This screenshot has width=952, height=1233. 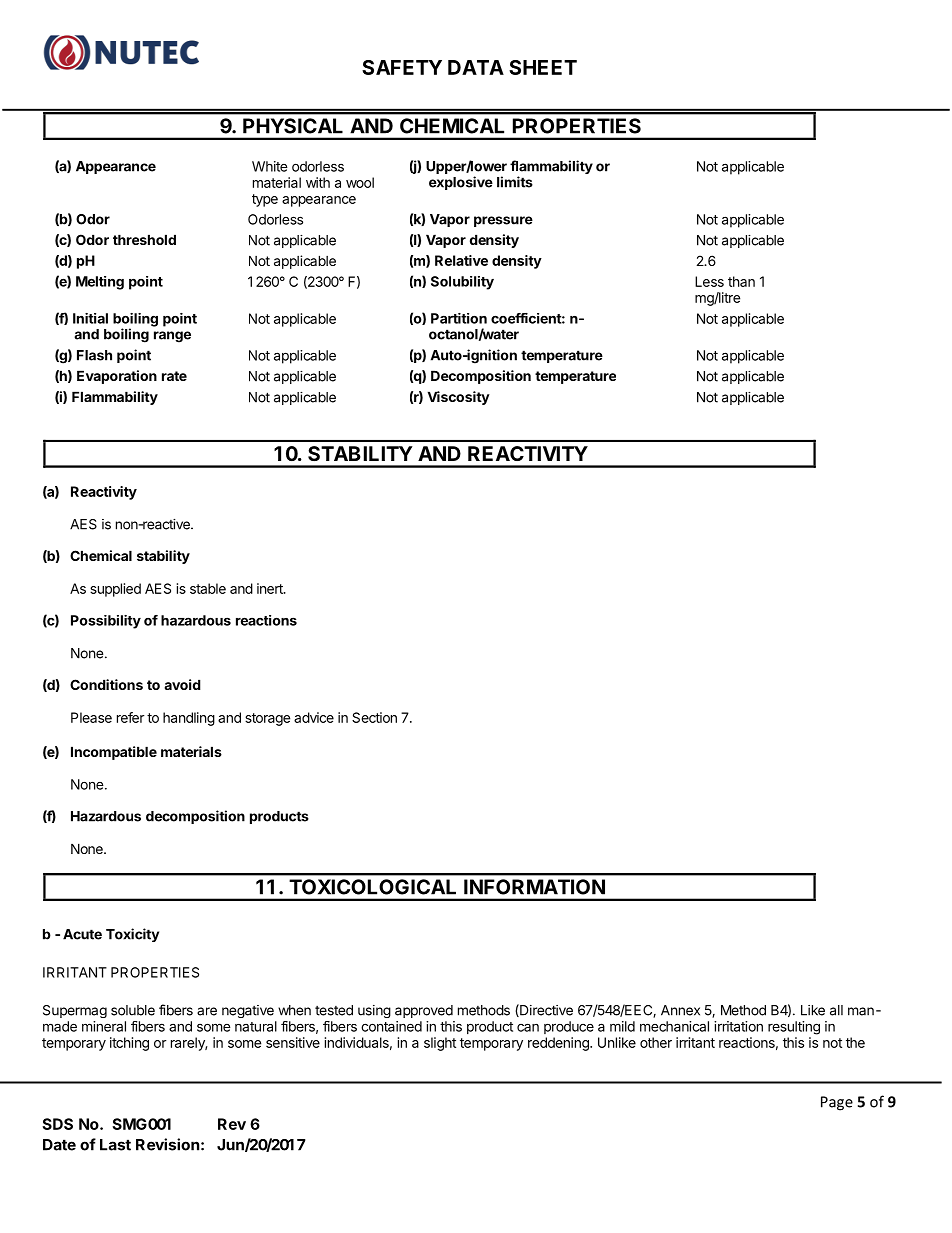 What do you see at coordinates (459, 398) in the screenshot?
I see `Viscosity` at bounding box center [459, 398].
